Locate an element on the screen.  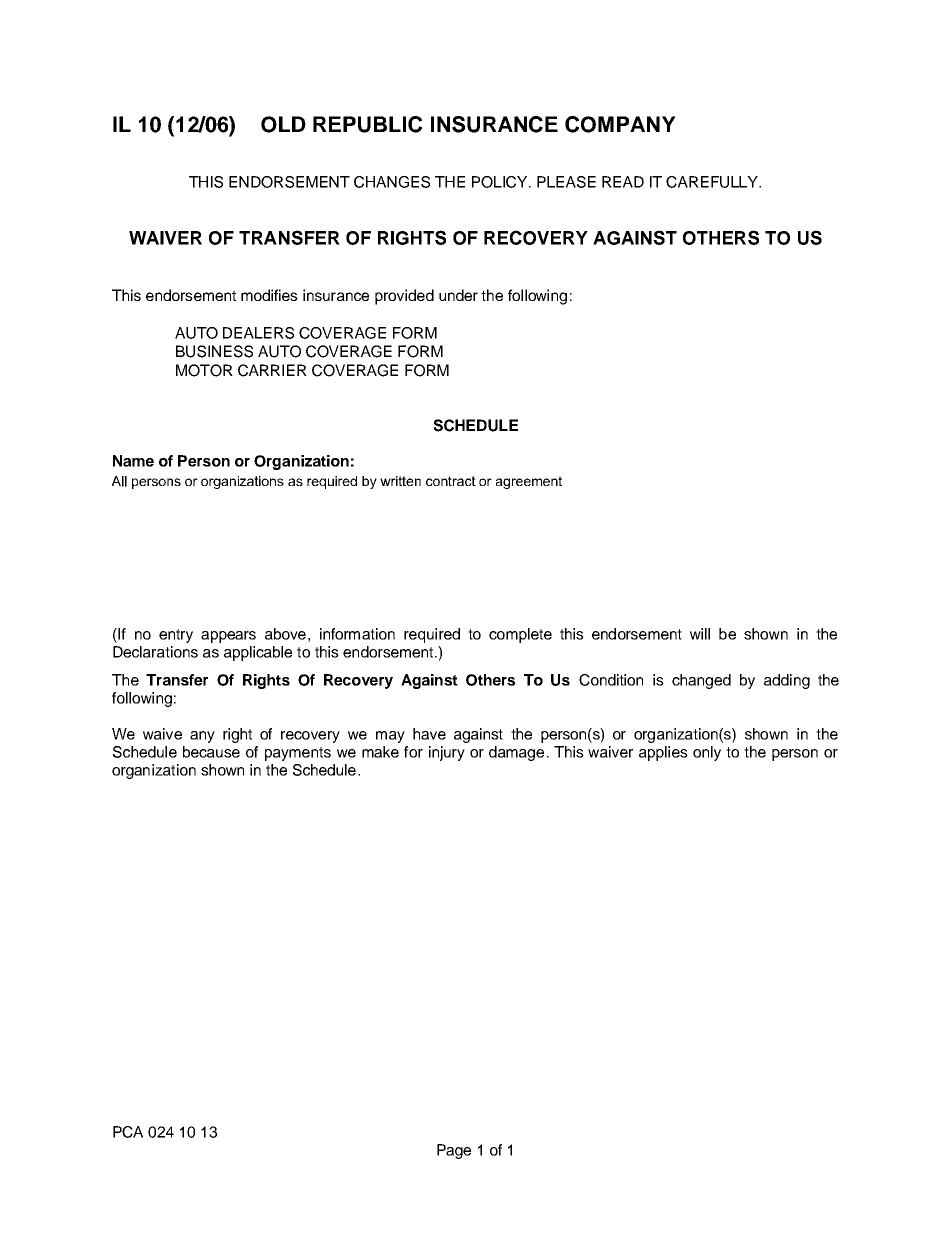
only is located at coordinates (707, 753).
